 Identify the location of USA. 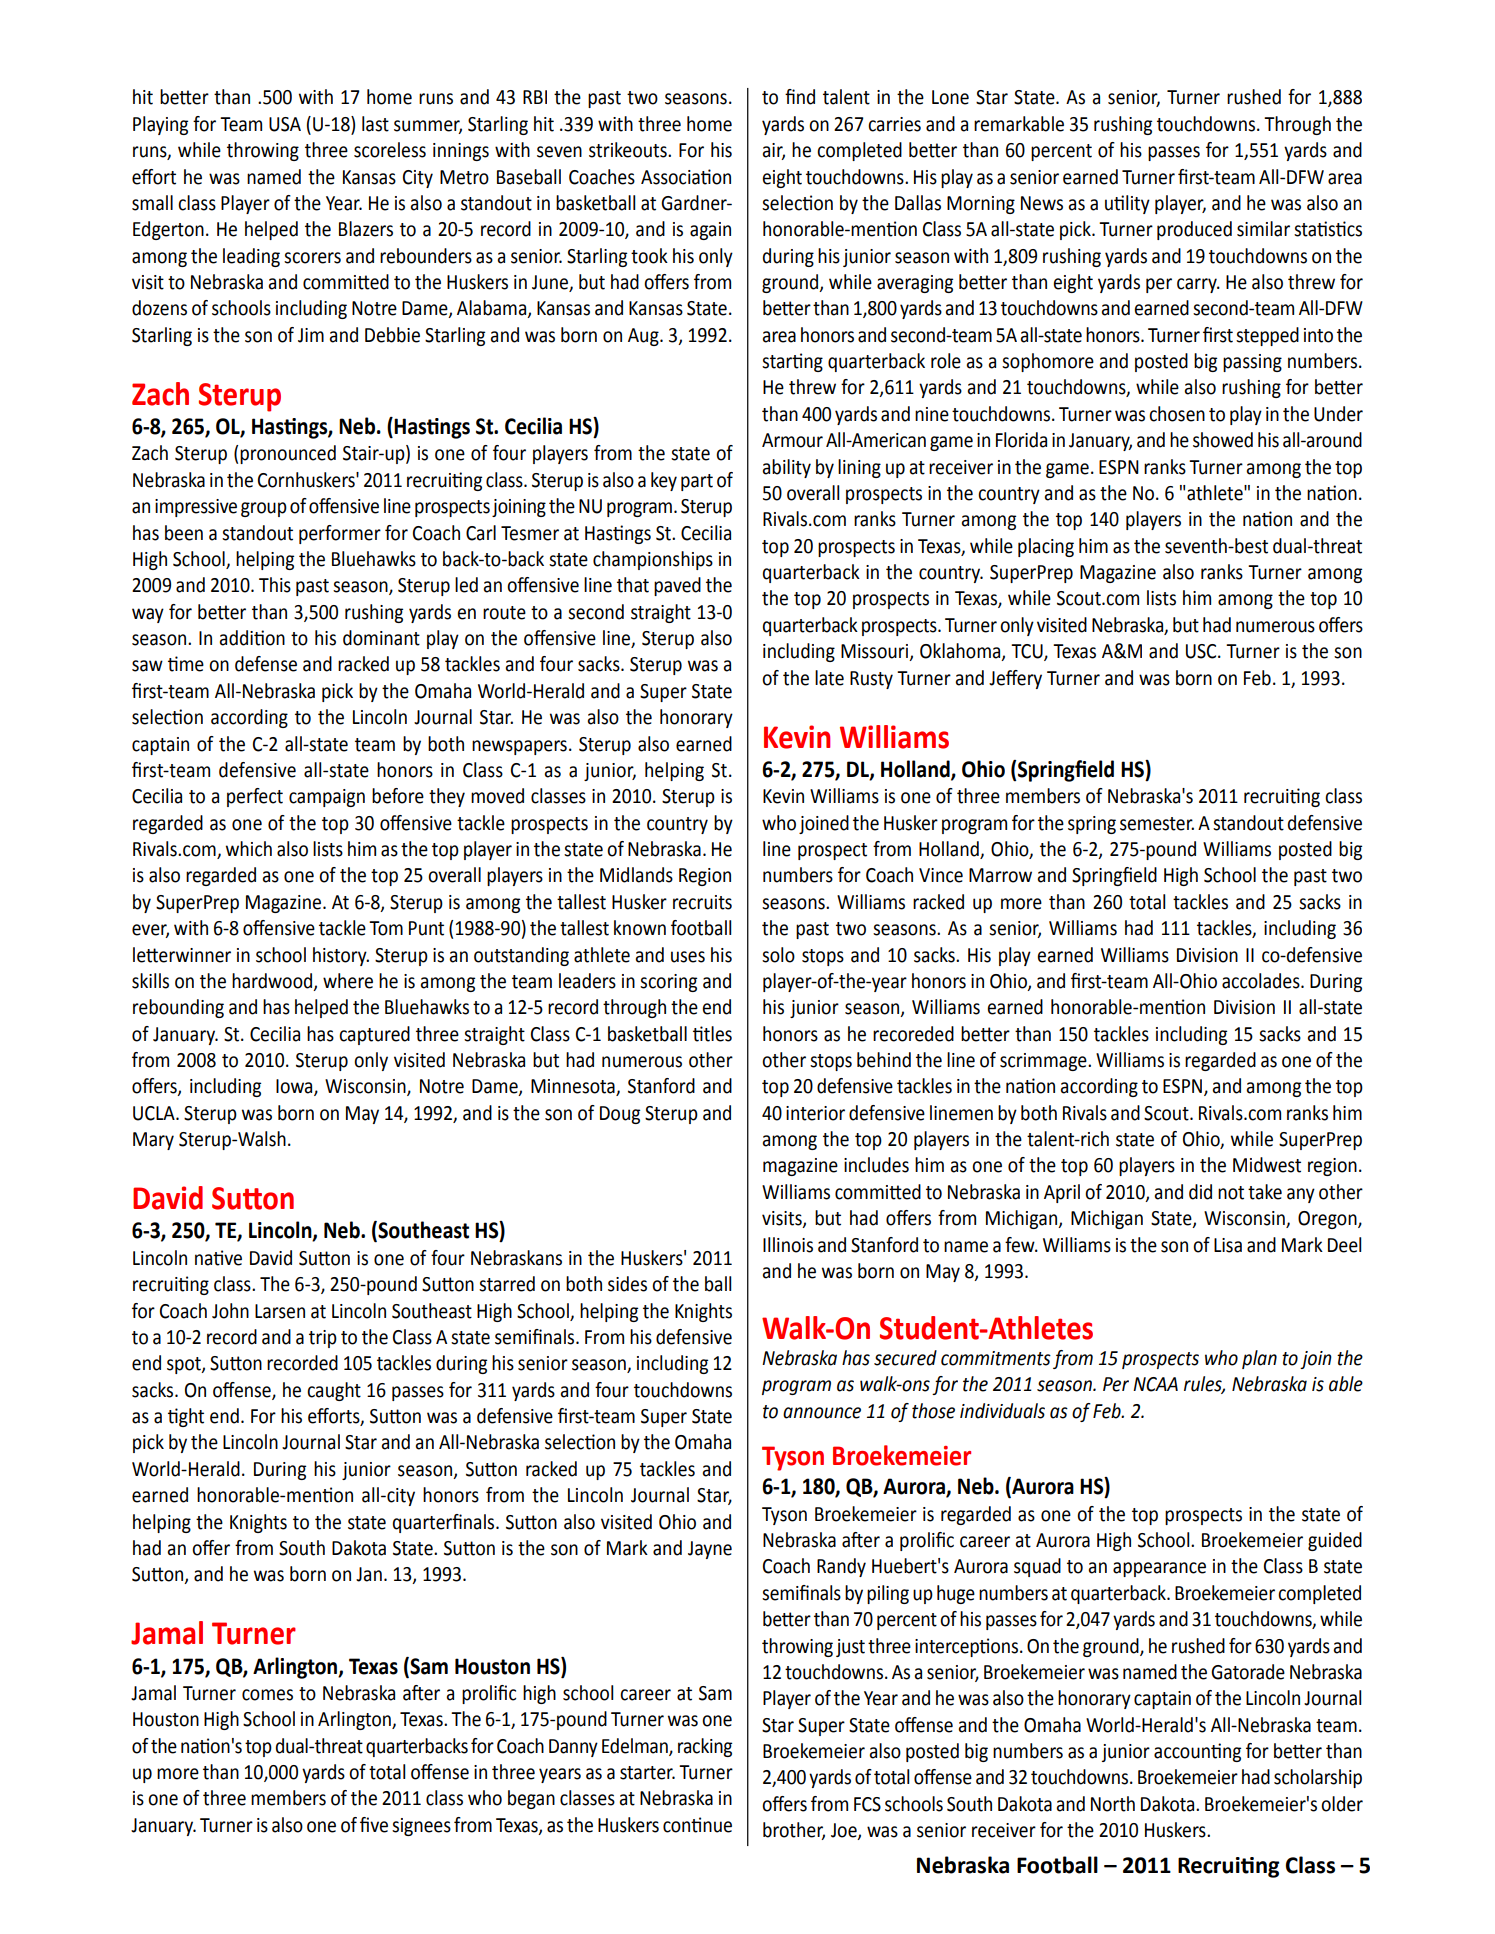
(285, 124).
